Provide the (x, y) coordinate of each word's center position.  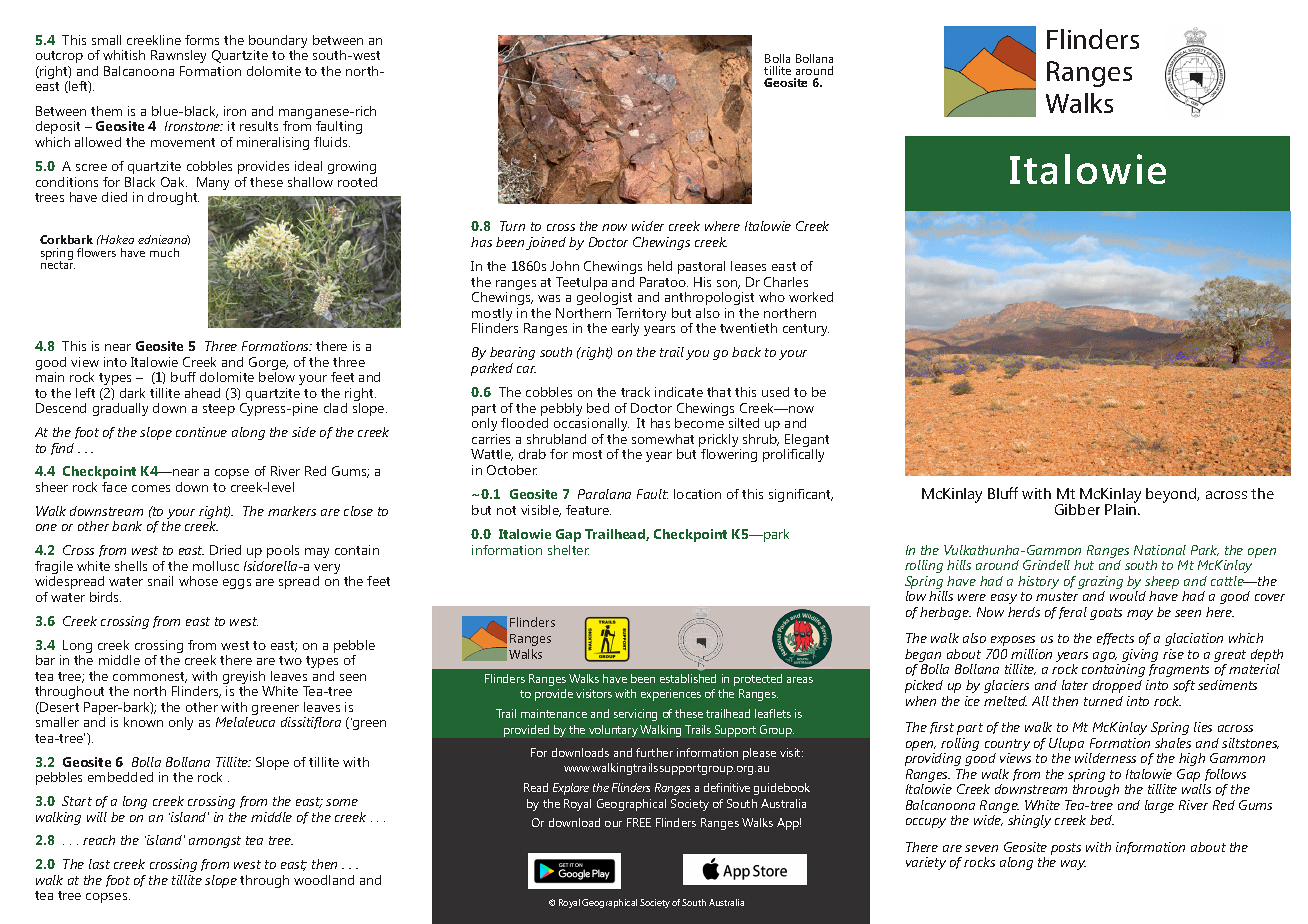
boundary (278, 43)
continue (201, 432)
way (1073, 865)
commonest (150, 677)
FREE (639, 822)
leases (748, 266)
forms (202, 40)
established (688, 678)
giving (1140, 657)
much (164, 252)
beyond (1172, 495)
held (660, 266)
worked (811, 297)
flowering (729, 455)
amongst (215, 842)
